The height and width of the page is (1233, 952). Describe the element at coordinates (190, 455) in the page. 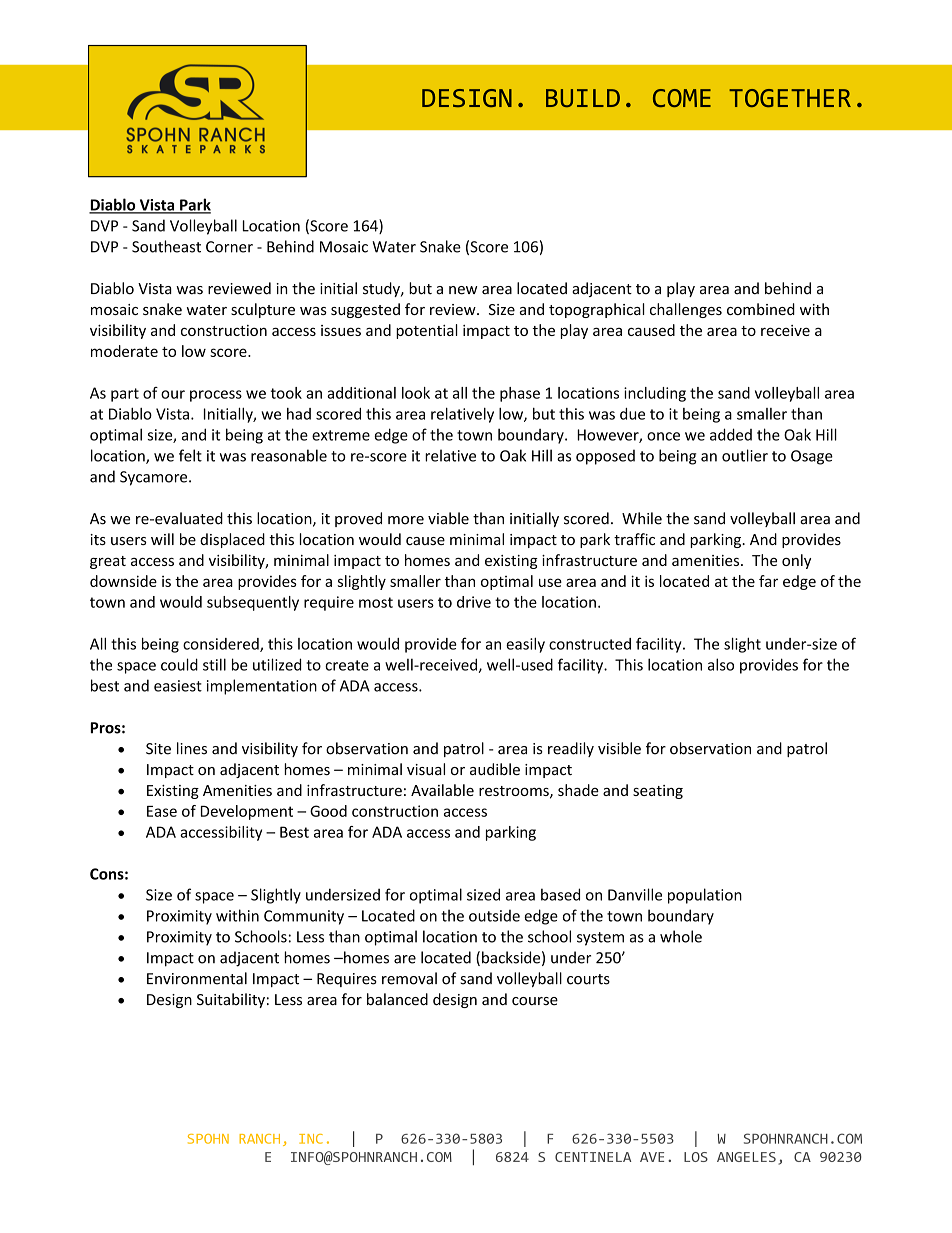

I see `felt` at that location.
